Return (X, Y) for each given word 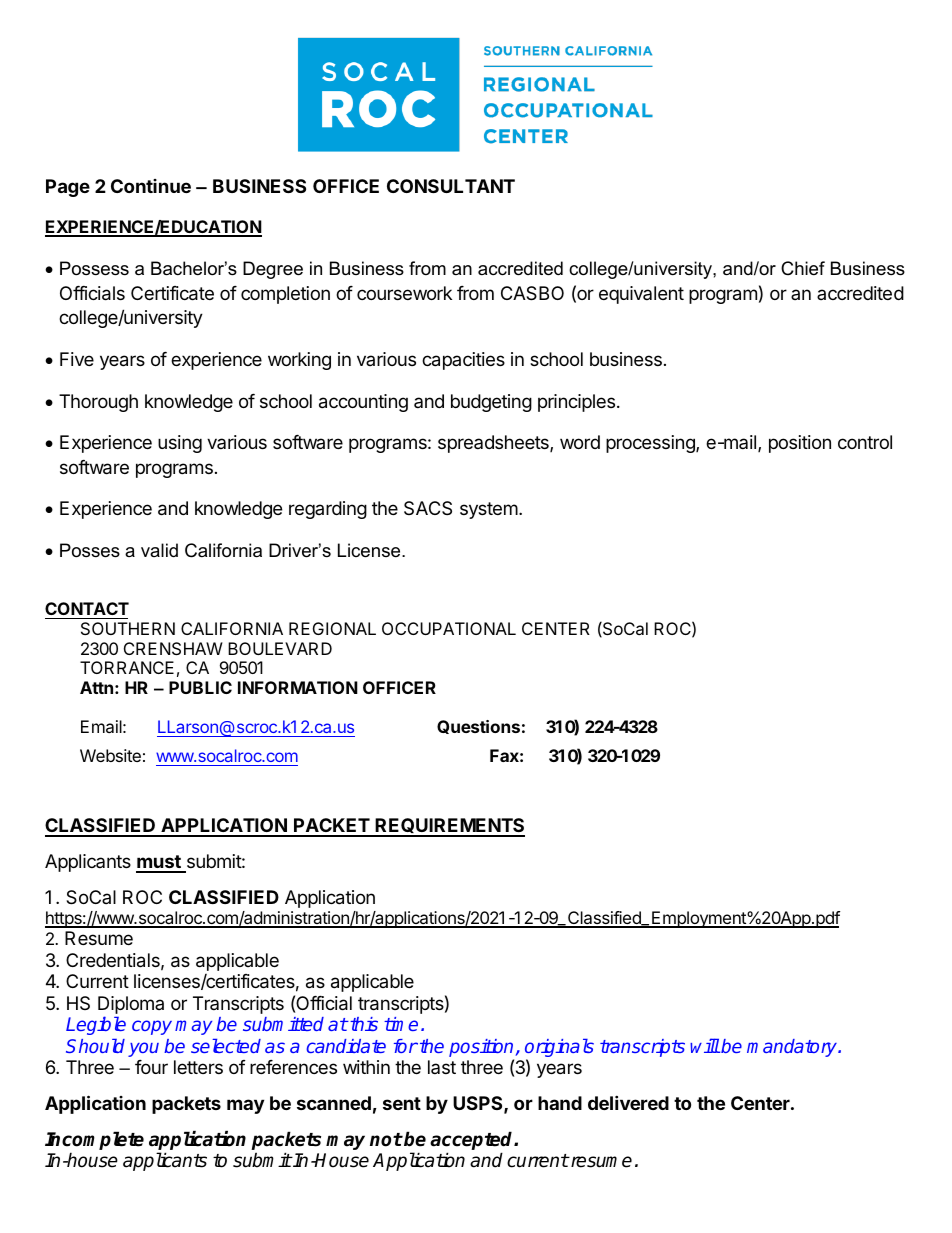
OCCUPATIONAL (449, 628)
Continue (151, 186)
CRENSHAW (173, 648)
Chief (803, 268)
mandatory (793, 1048)
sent (402, 1103)
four (151, 1067)
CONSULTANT (451, 186)
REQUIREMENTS (449, 827)
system (489, 510)
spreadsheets (494, 444)
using (180, 444)
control (865, 442)
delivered (628, 1102)
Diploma (131, 1005)
